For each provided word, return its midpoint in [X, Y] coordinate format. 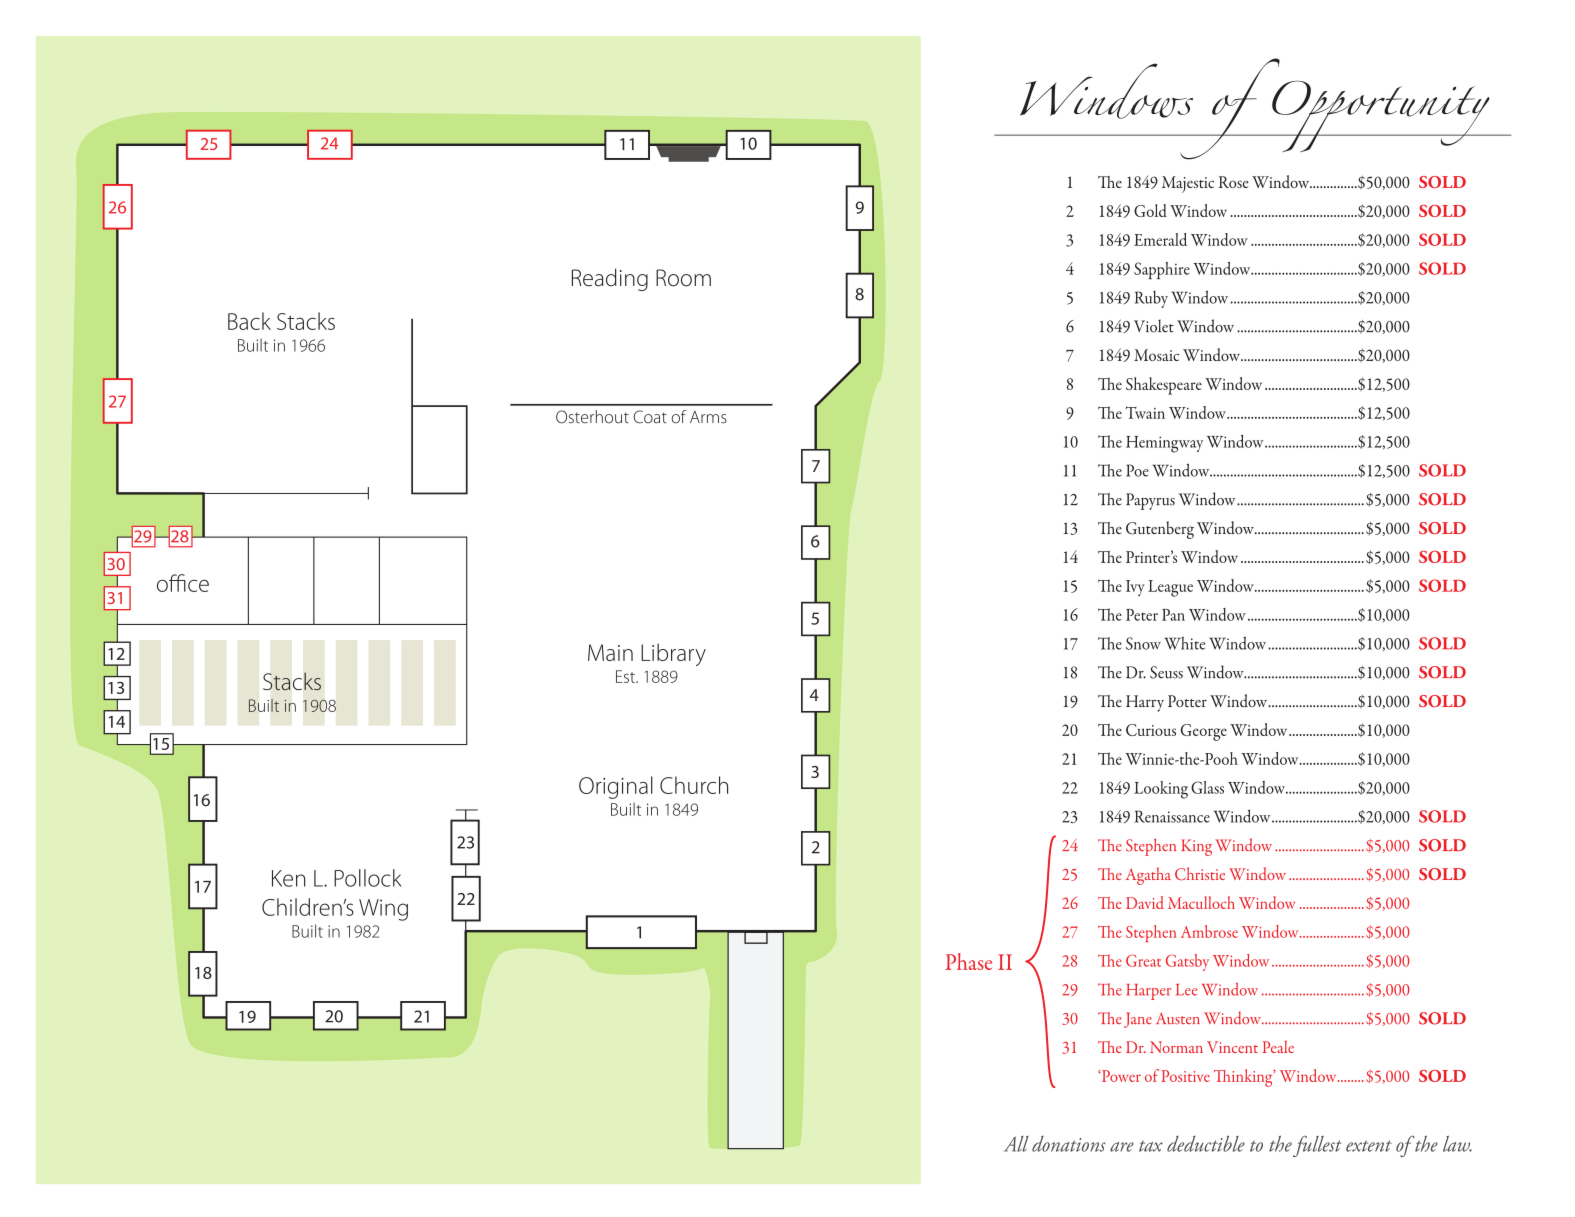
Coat [650, 417]
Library [673, 654]
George [1204, 732]
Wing [383, 910]
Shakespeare [1164, 386]
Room [683, 278]
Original [616, 787]
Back [249, 321]
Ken [289, 878]
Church [694, 785]
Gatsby [1187, 962]
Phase [968, 961]
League [1170, 588]
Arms [708, 417]
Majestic [1188, 184]
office [183, 583]
